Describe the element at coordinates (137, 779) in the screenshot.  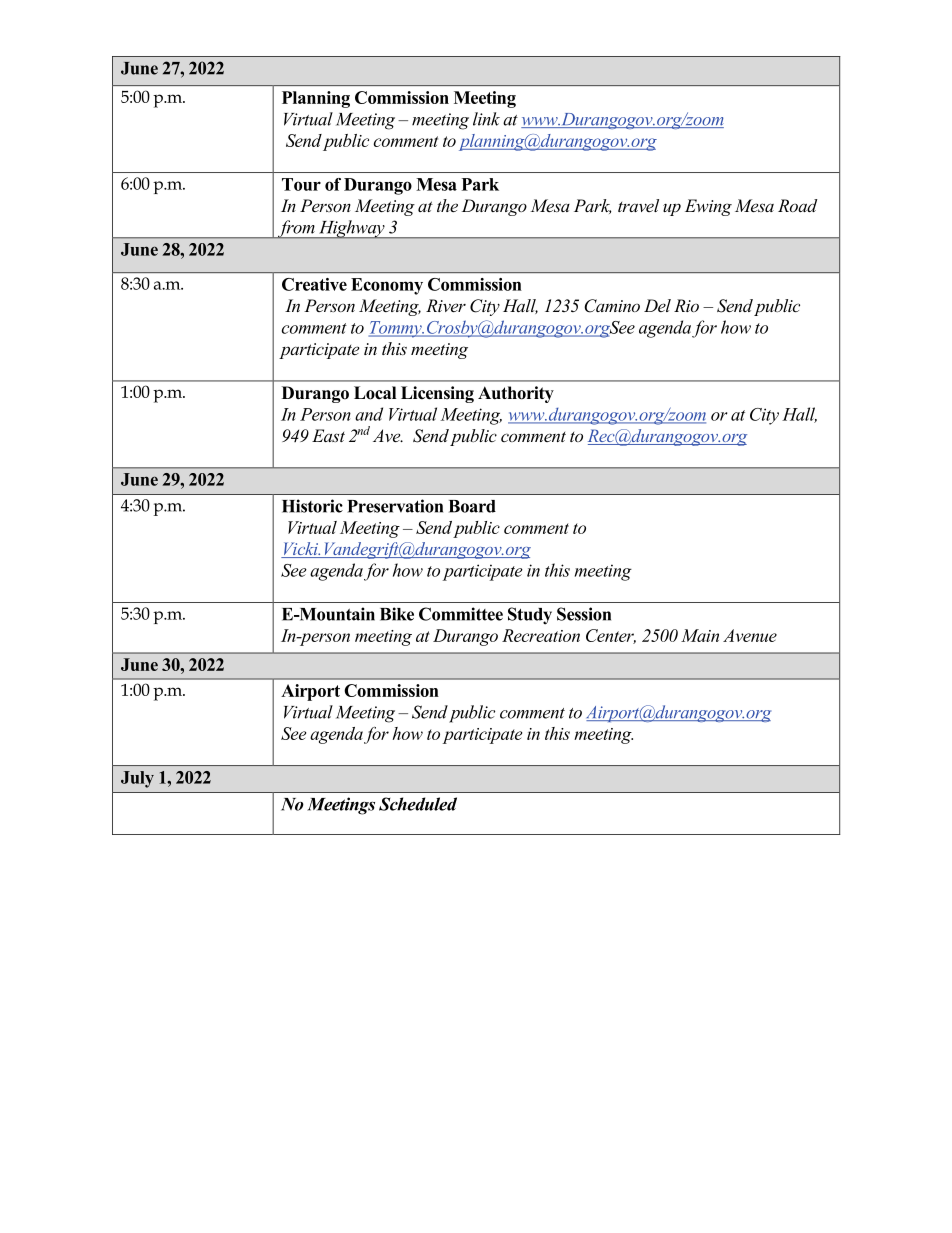
I see `July` at that location.
